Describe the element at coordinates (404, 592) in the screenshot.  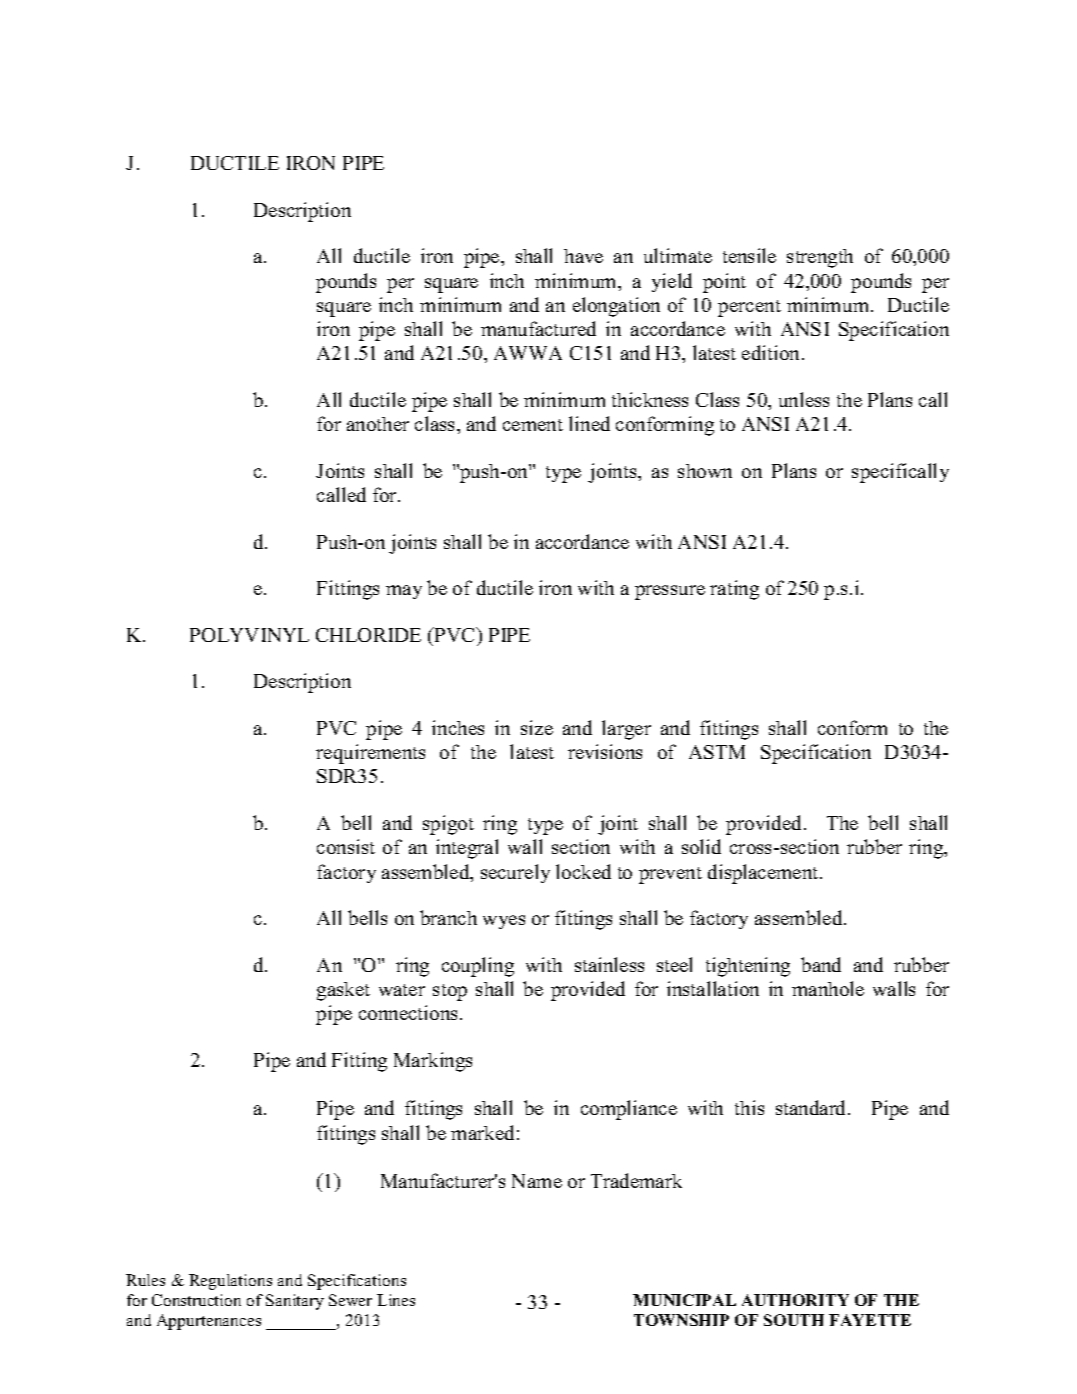
I see `may` at that location.
